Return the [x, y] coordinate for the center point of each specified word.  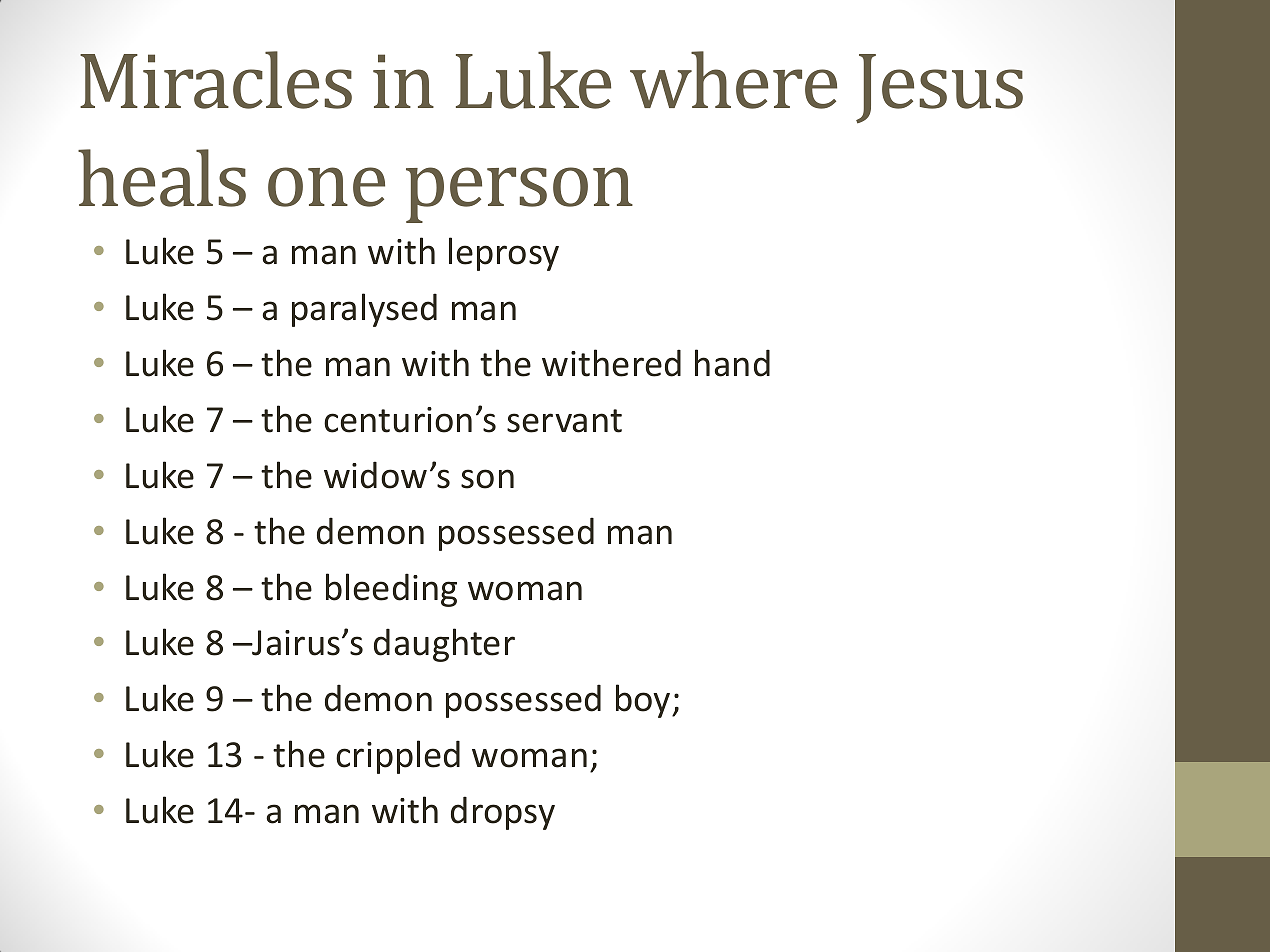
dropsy [503, 813]
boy [644, 701]
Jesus [939, 88]
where [733, 80]
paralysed [364, 310]
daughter [444, 645]
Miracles [216, 80]
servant [564, 421]
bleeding [391, 590]
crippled [398, 757]
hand [732, 363]
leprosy [504, 254]
